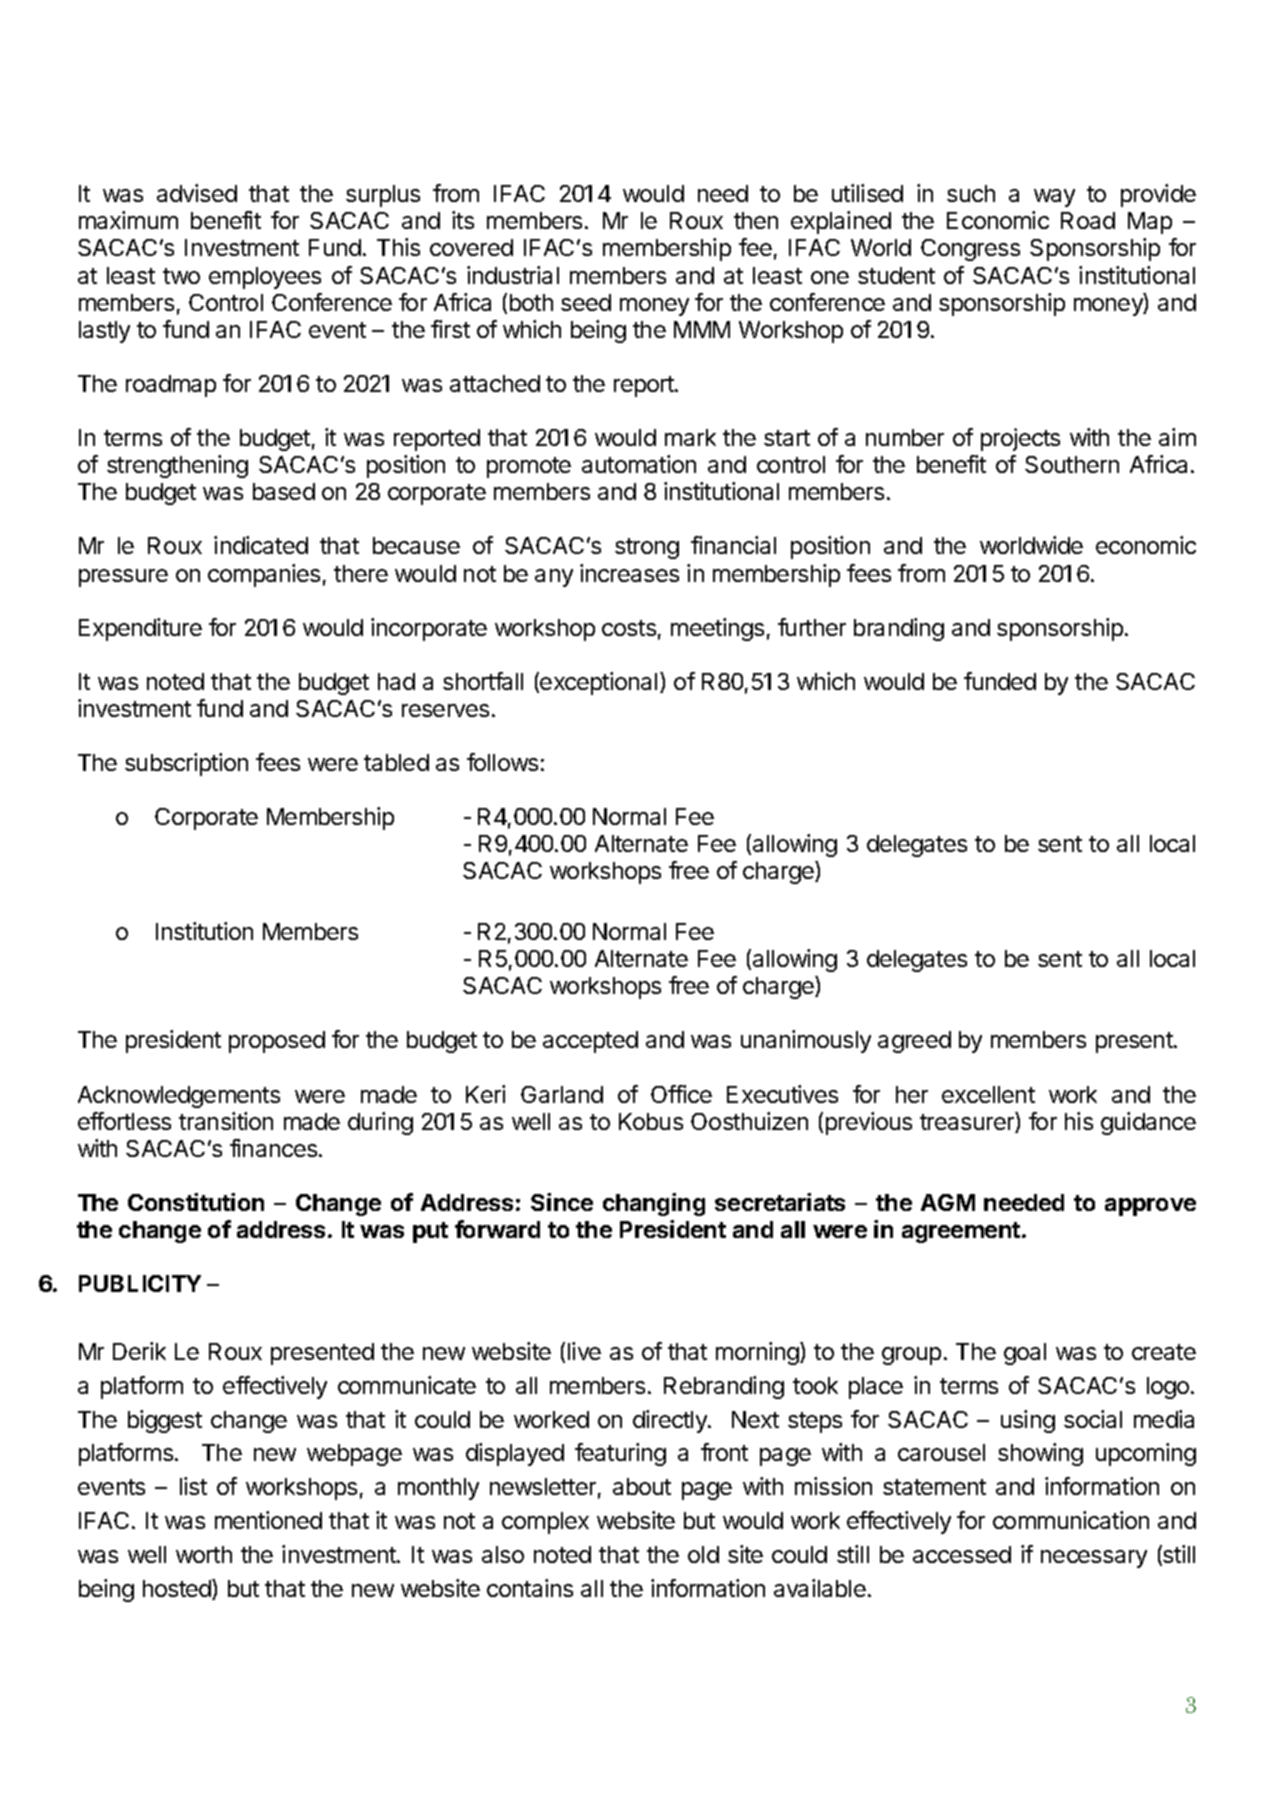  I want to click on subscription, so click(186, 764).
